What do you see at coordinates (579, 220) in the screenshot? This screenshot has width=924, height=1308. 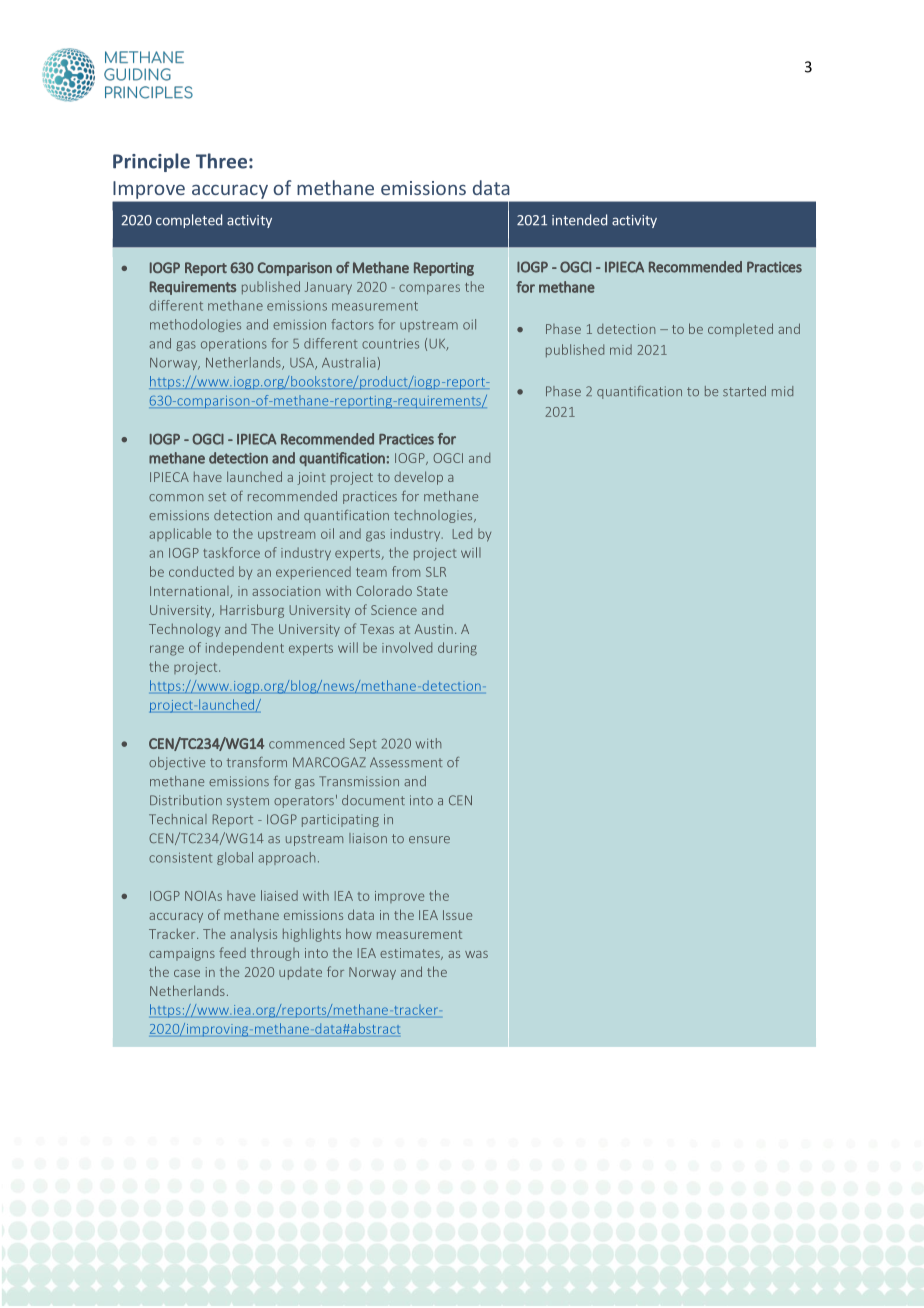 I see `intended` at bounding box center [579, 220].
